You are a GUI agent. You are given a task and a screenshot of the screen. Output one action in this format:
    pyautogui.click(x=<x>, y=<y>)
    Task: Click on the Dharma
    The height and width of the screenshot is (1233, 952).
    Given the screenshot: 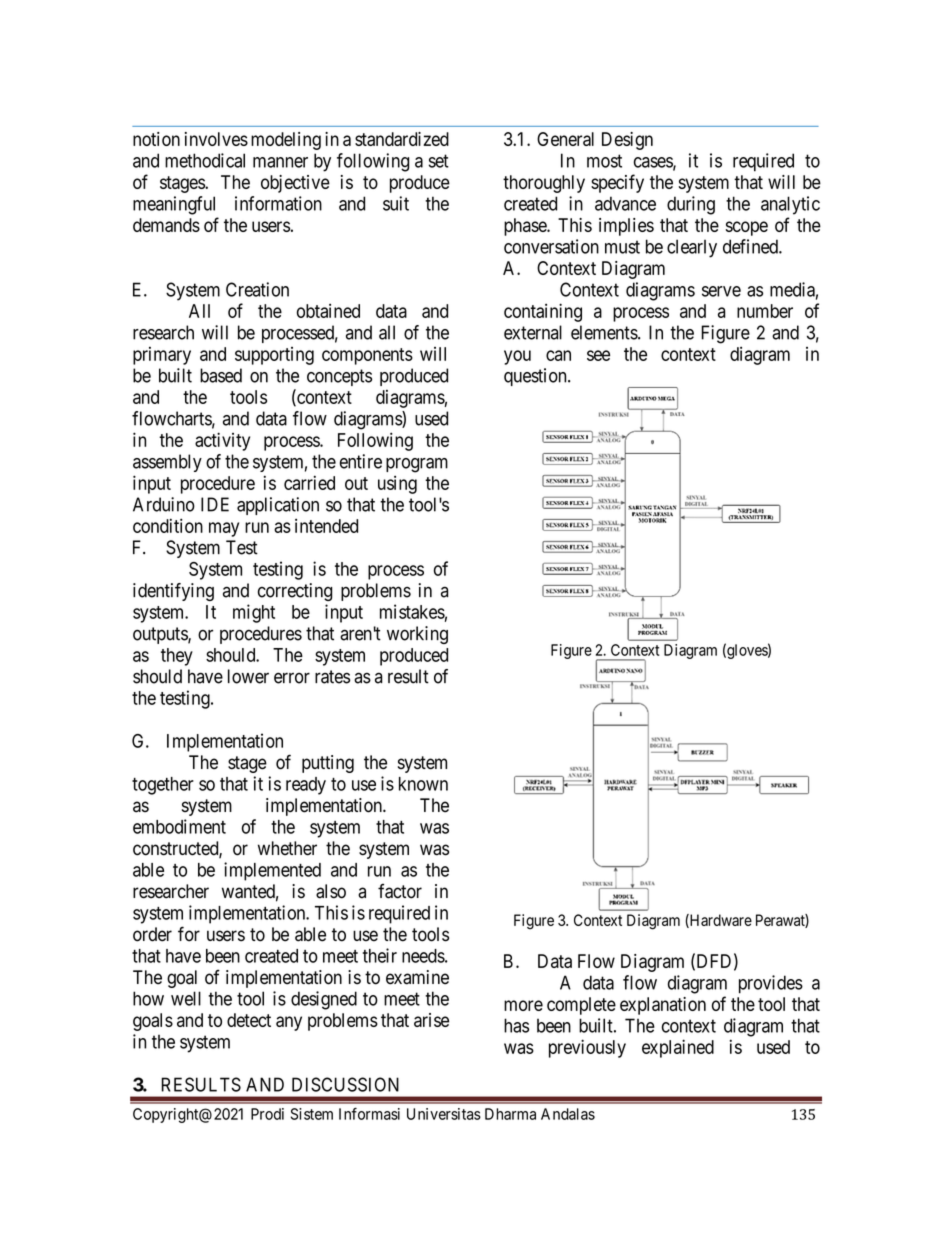 What is the action you would take?
    pyautogui.click(x=510, y=1114)
